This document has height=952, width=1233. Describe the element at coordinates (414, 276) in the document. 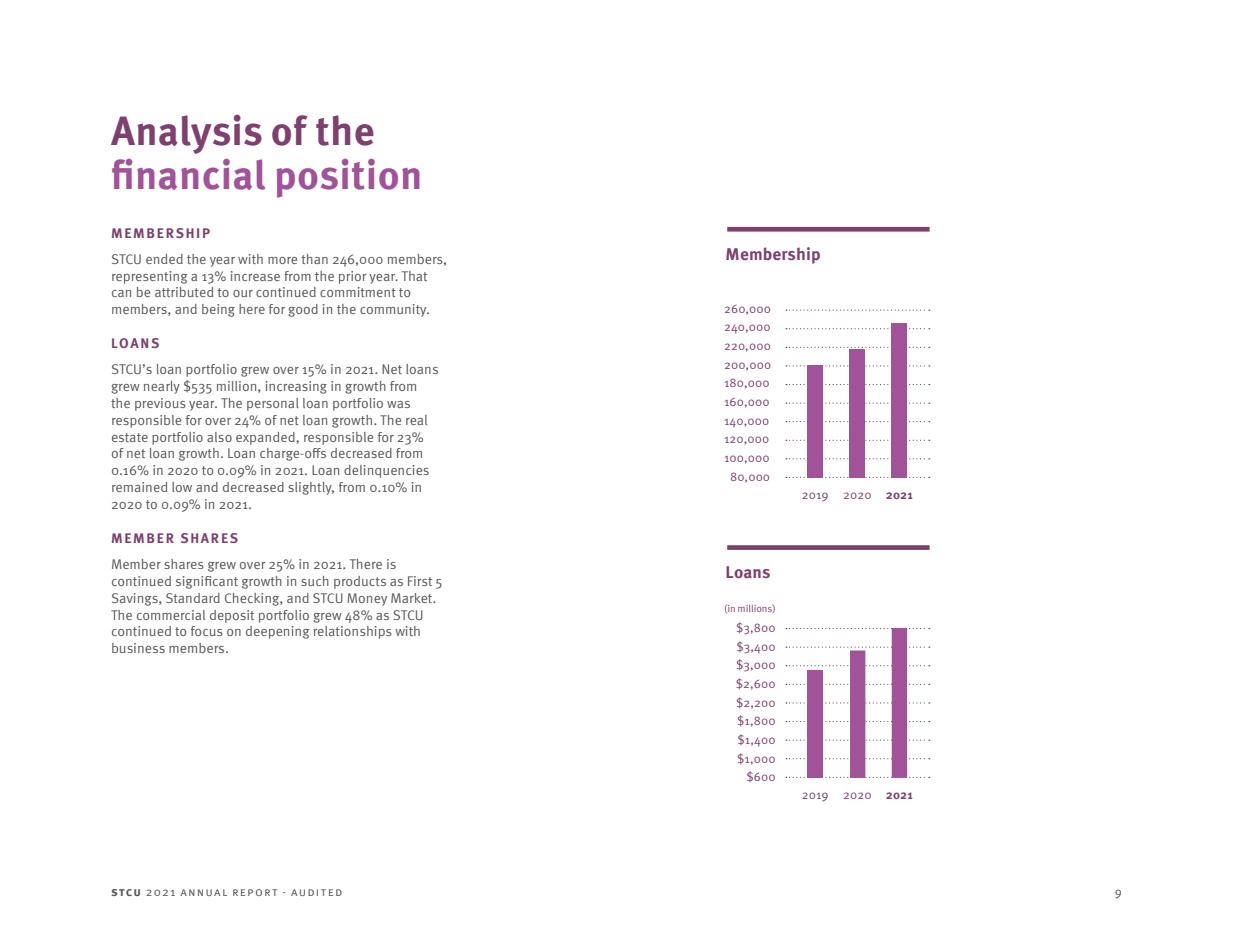

I see `That` at that location.
